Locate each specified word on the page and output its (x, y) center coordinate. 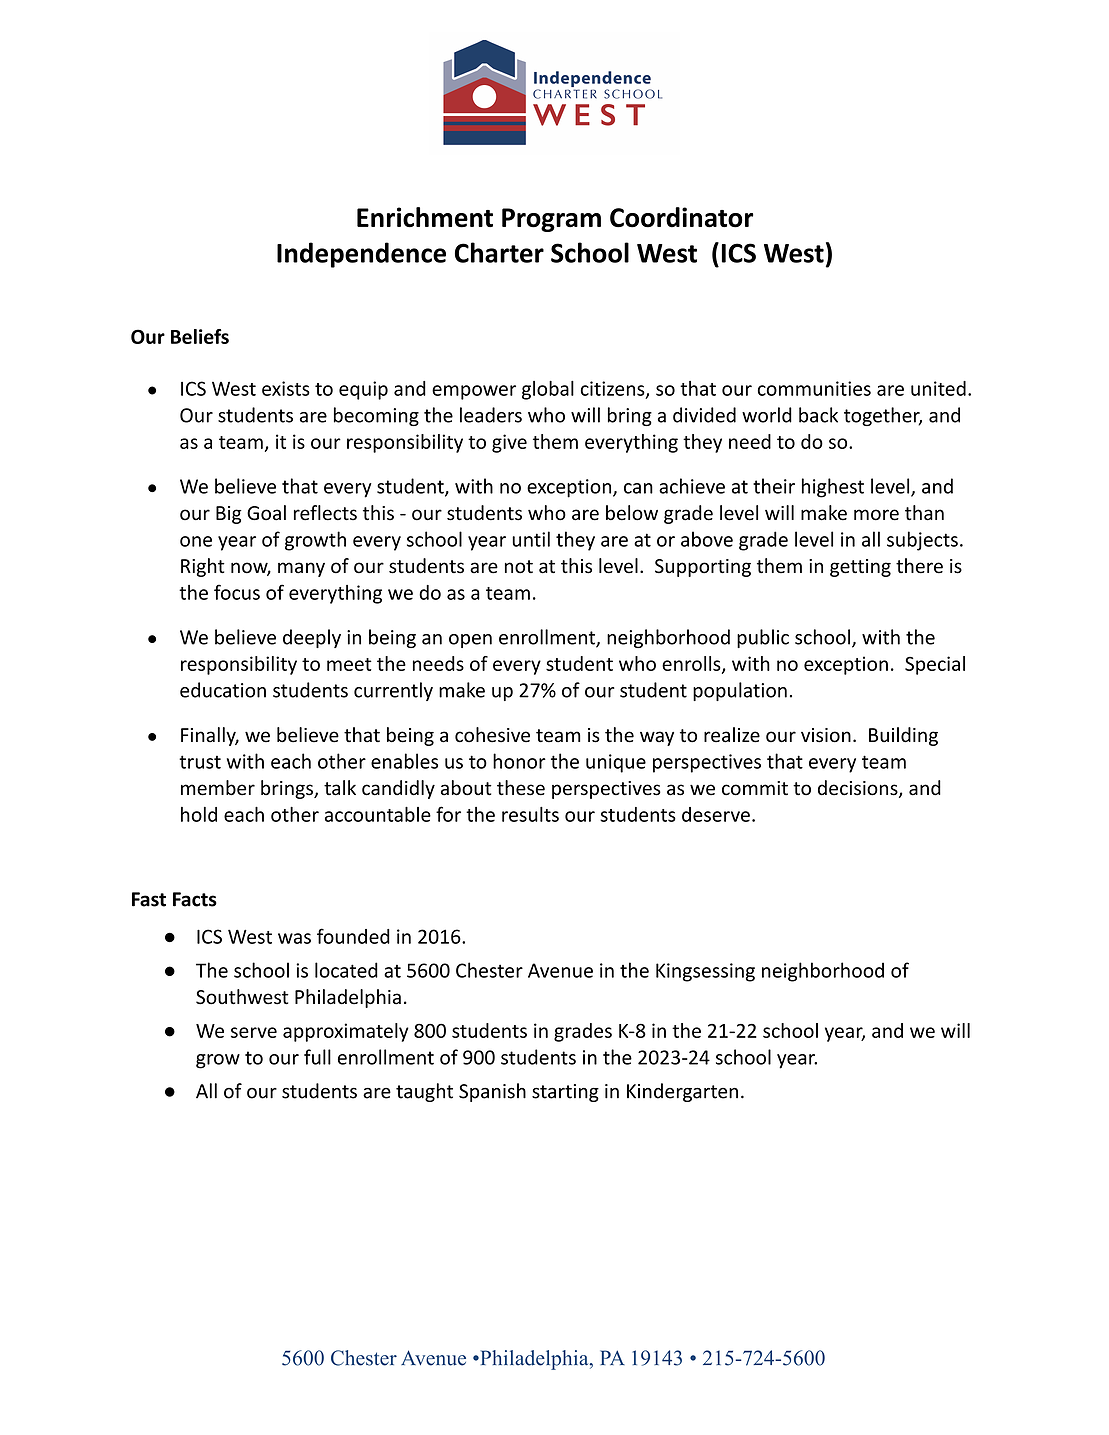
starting (565, 1093)
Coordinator (681, 217)
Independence (361, 255)
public (763, 638)
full (317, 1057)
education (223, 690)
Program (551, 220)
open (470, 641)
